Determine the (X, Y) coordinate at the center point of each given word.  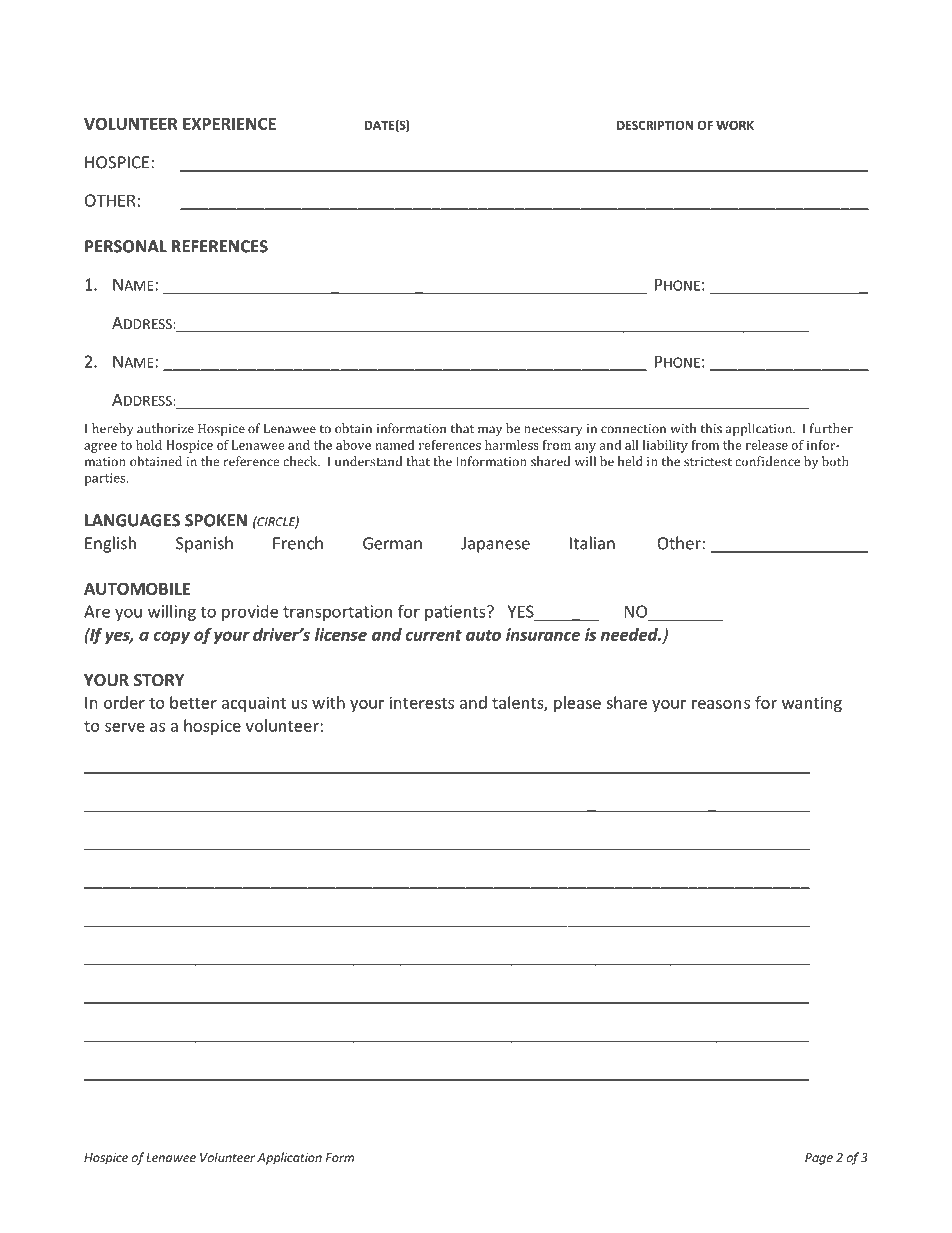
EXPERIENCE (229, 123)
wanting (812, 704)
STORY (159, 680)
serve (125, 727)
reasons (721, 704)
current (434, 635)
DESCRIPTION (655, 125)
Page (819, 1159)
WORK (735, 125)
